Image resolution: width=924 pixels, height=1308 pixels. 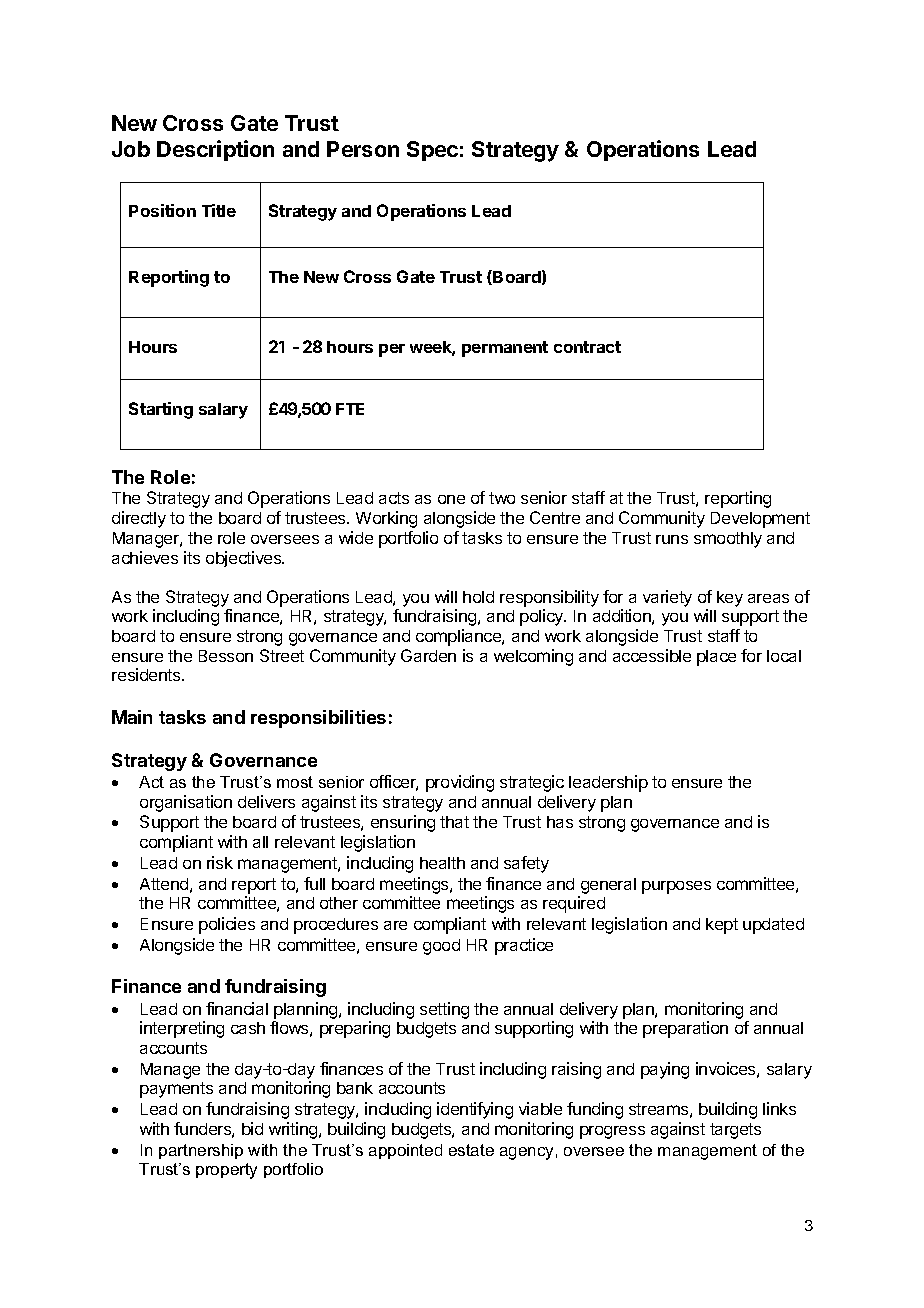 I want to click on partnership, so click(x=201, y=1151).
